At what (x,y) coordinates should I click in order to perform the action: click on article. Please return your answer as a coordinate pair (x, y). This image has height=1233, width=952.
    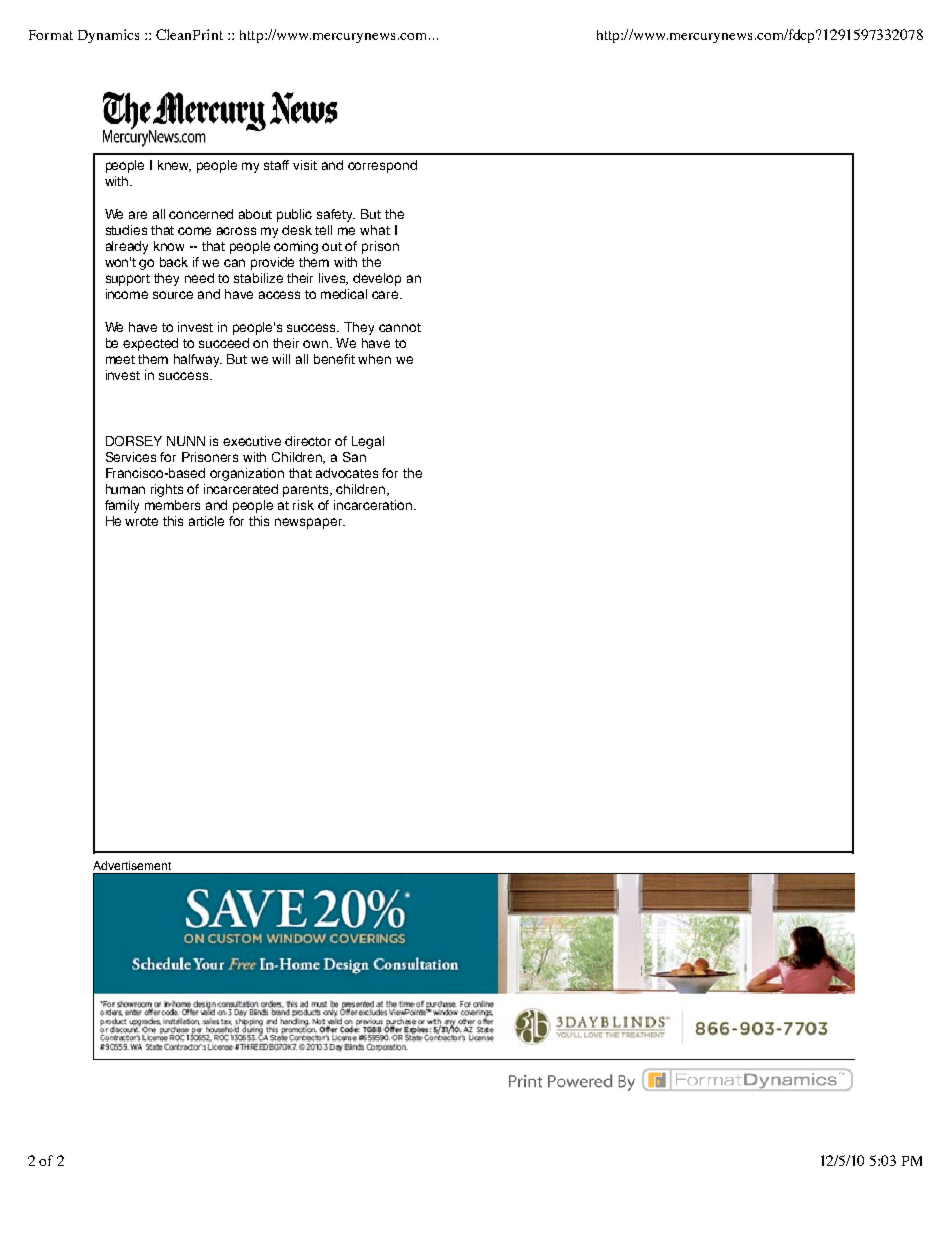
    Looking at the image, I should click on (206, 521).
